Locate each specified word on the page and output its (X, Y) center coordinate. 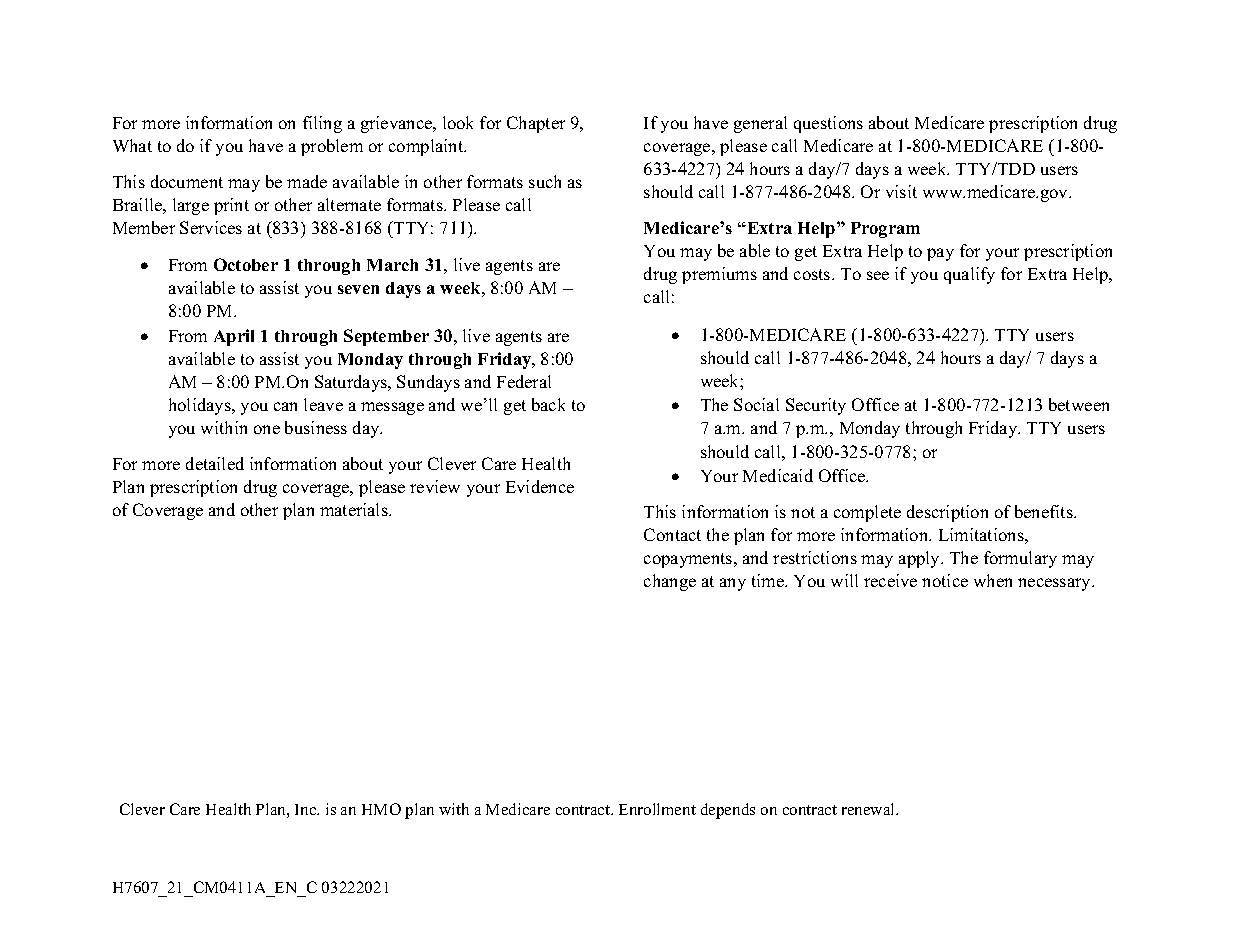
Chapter (536, 124)
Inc (307, 809)
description (947, 513)
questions (828, 124)
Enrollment (657, 809)
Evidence (540, 486)
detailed (215, 463)
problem (332, 147)
